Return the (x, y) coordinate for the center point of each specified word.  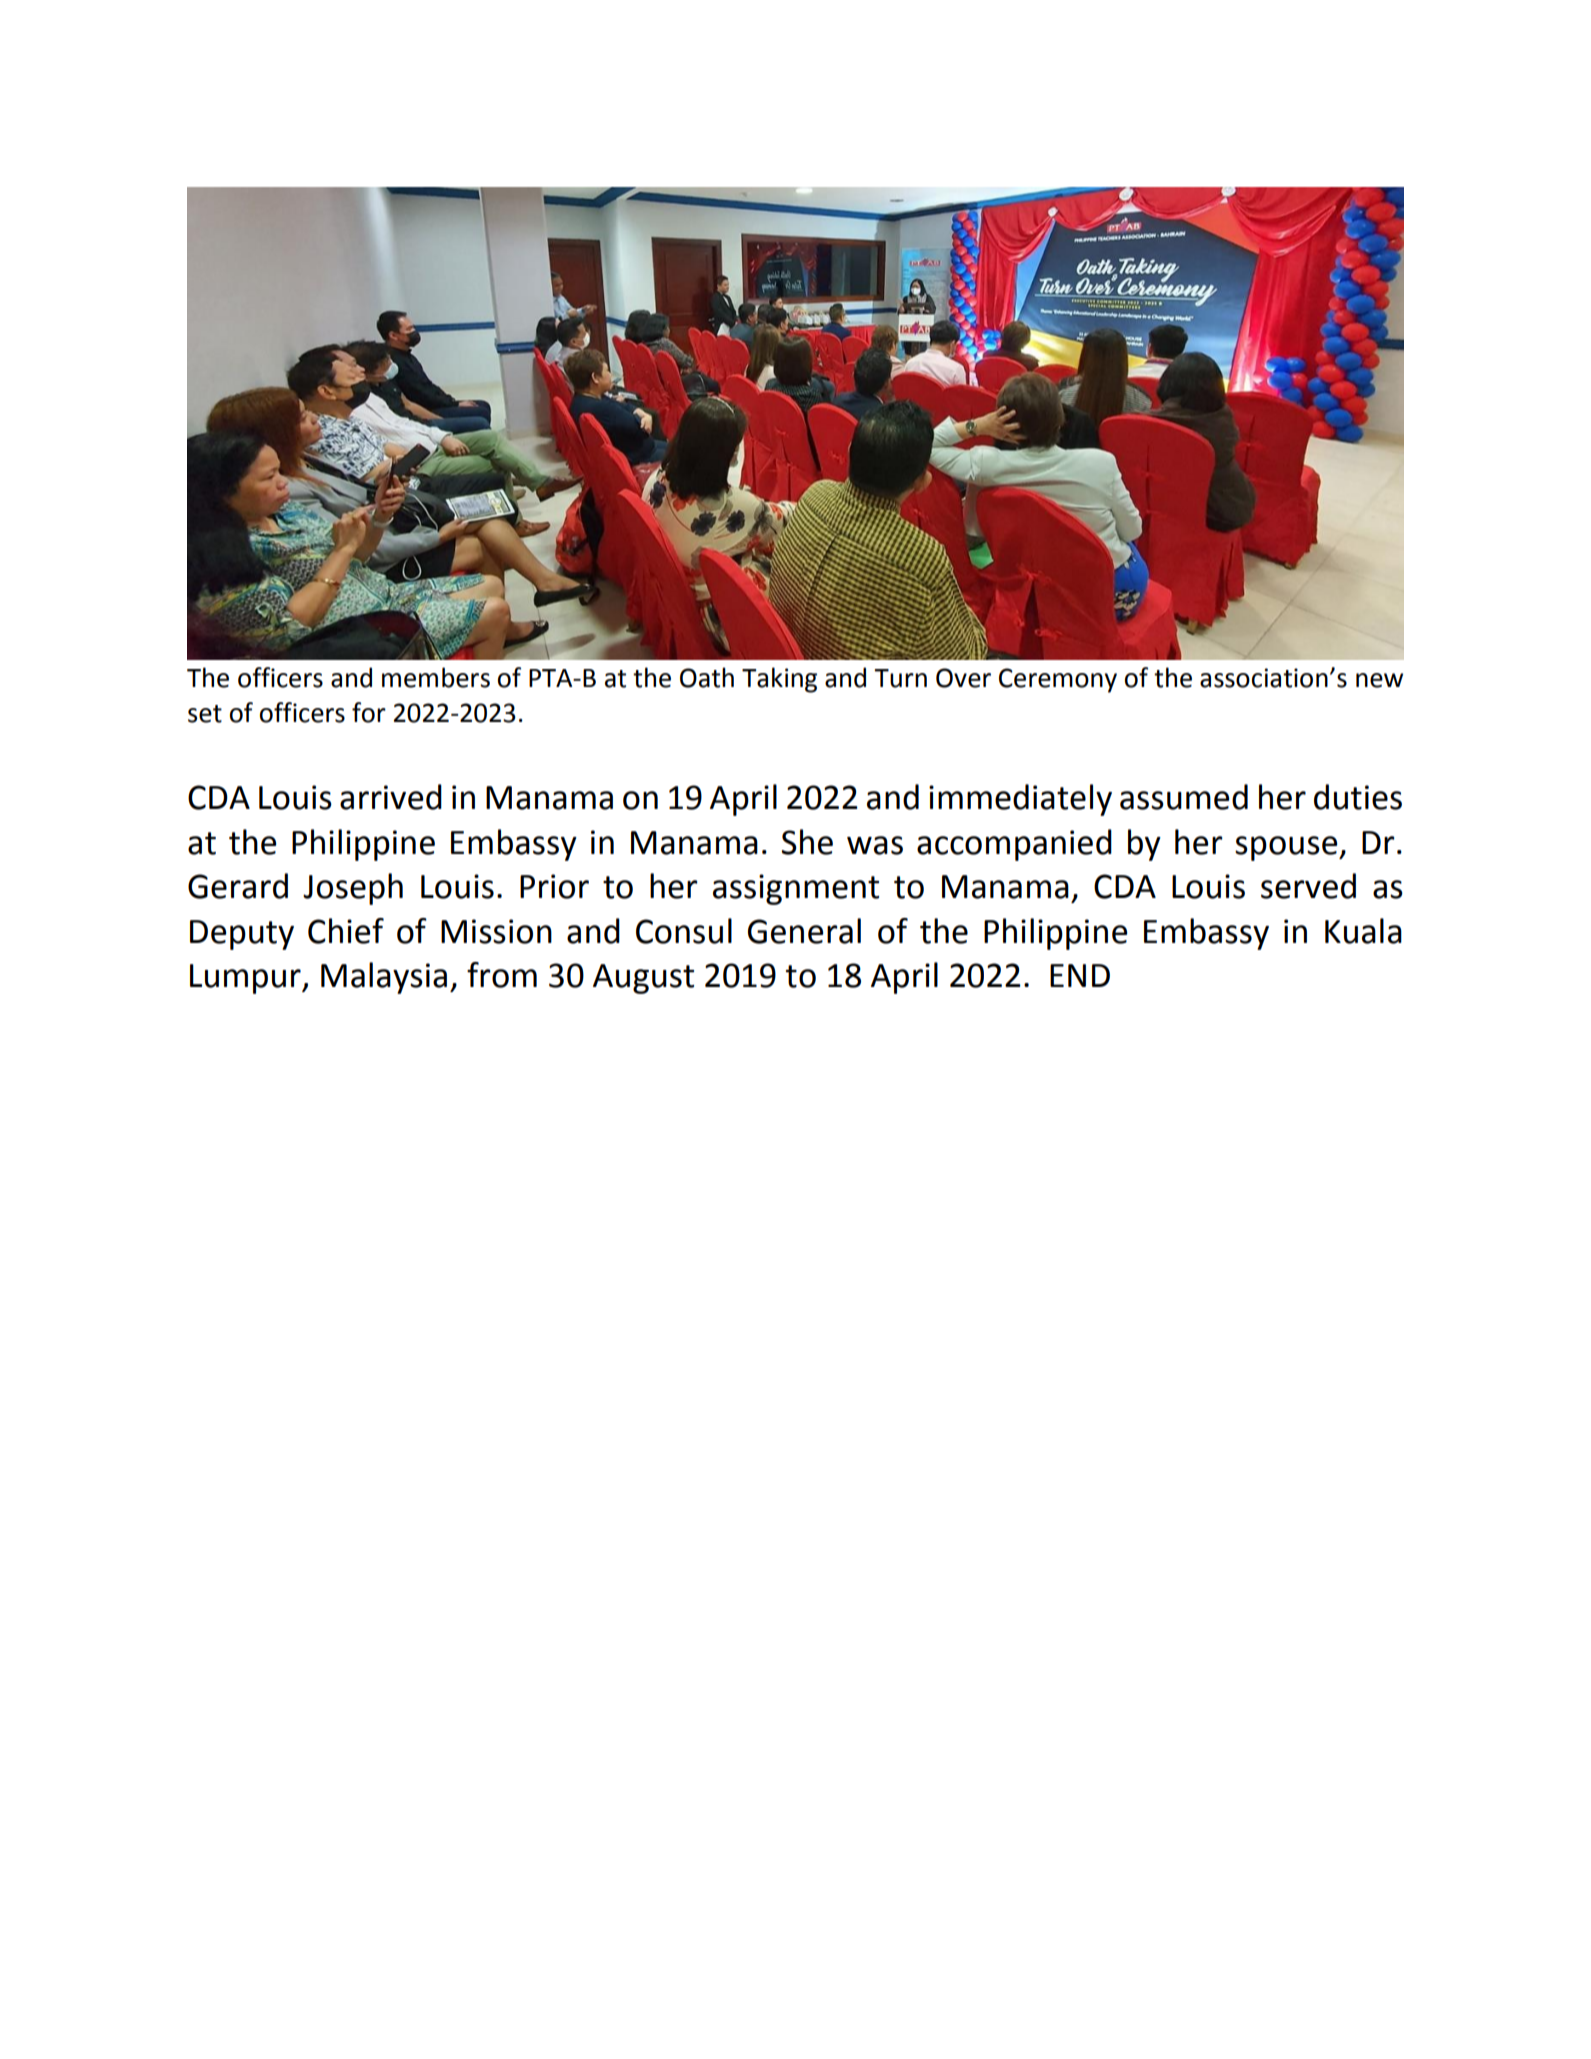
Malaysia (384, 978)
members (436, 677)
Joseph (353, 889)
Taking (779, 680)
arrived (391, 797)
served (1308, 886)
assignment (796, 889)
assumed (1184, 797)
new (1379, 680)
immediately (1020, 800)
